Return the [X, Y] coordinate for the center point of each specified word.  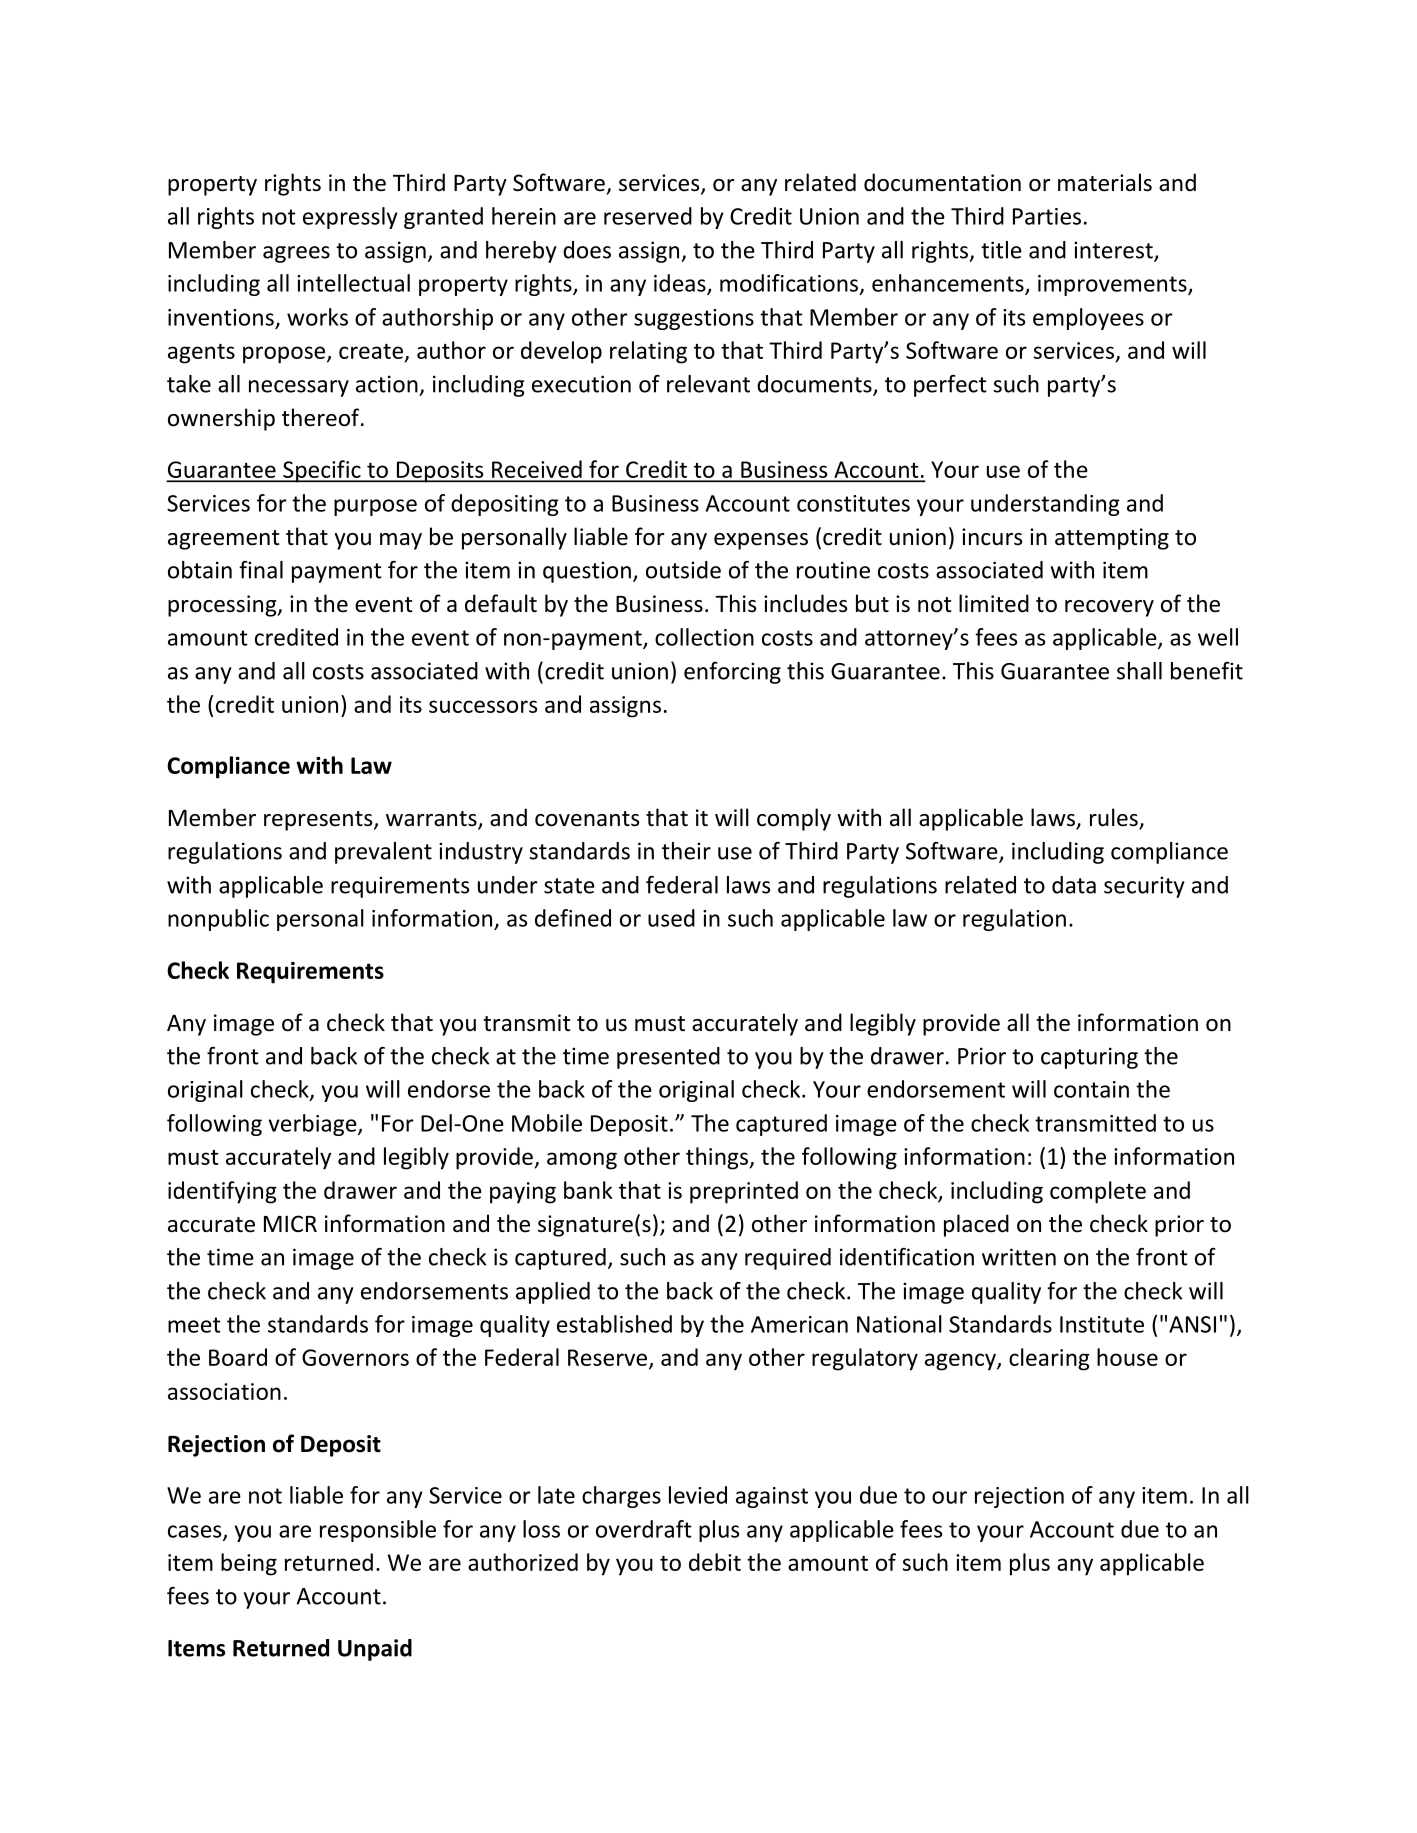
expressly [350, 218]
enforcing [732, 673]
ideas [681, 284]
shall [1139, 671]
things [717, 1158]
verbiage [314, 1125]
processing [223, 606]
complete [1098, 1192]
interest [1114, 251]
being [249, 1564]
